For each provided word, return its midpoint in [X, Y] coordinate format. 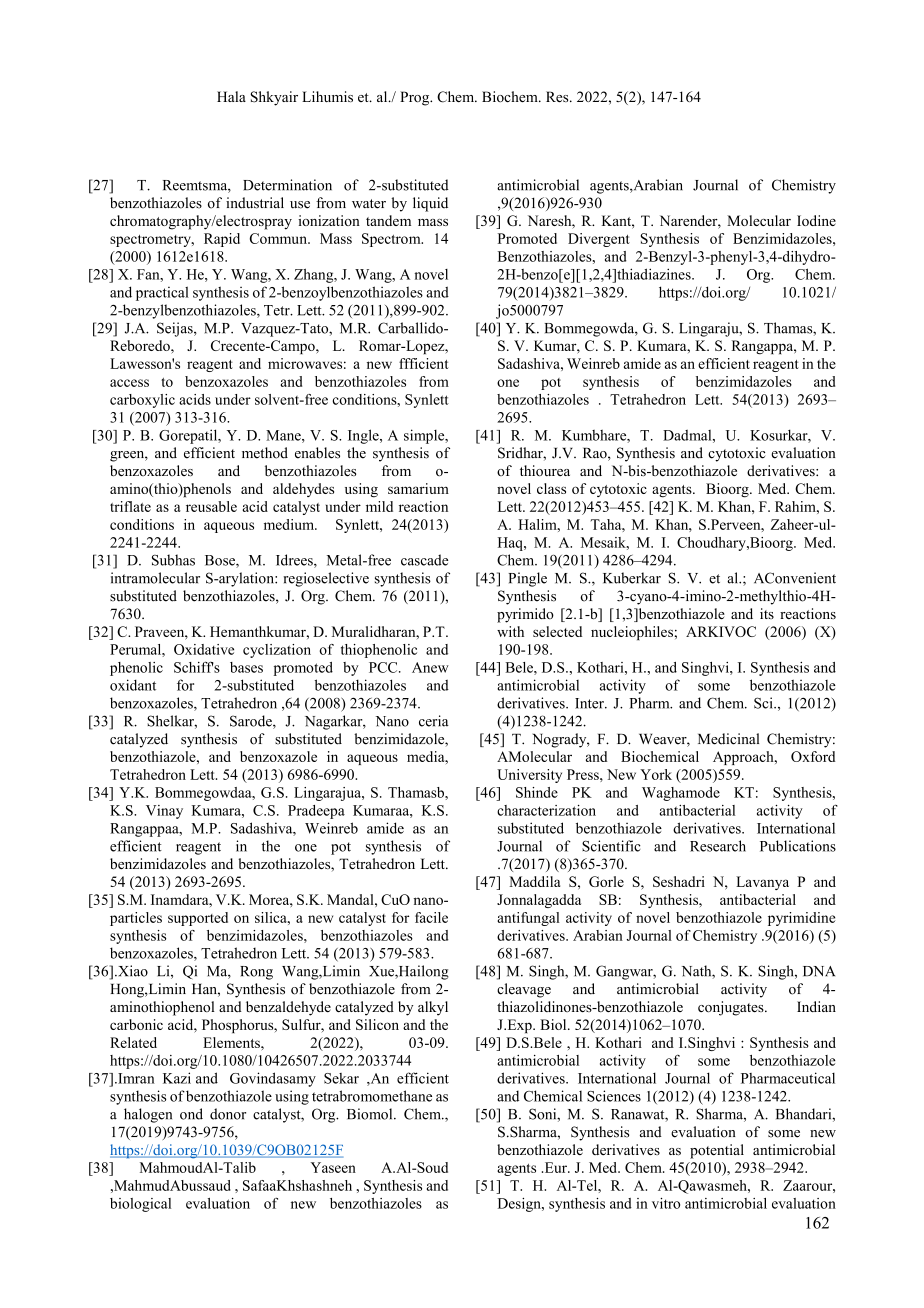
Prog [416, 98]
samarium [418, 488]
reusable [211, 506]
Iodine [816, 220]
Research [718, 846]
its [767, 613]
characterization [546, 810]
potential [717, 1151]
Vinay [164, 812]
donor [228, 1114]
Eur [555, 1167]
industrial [255, 203]
